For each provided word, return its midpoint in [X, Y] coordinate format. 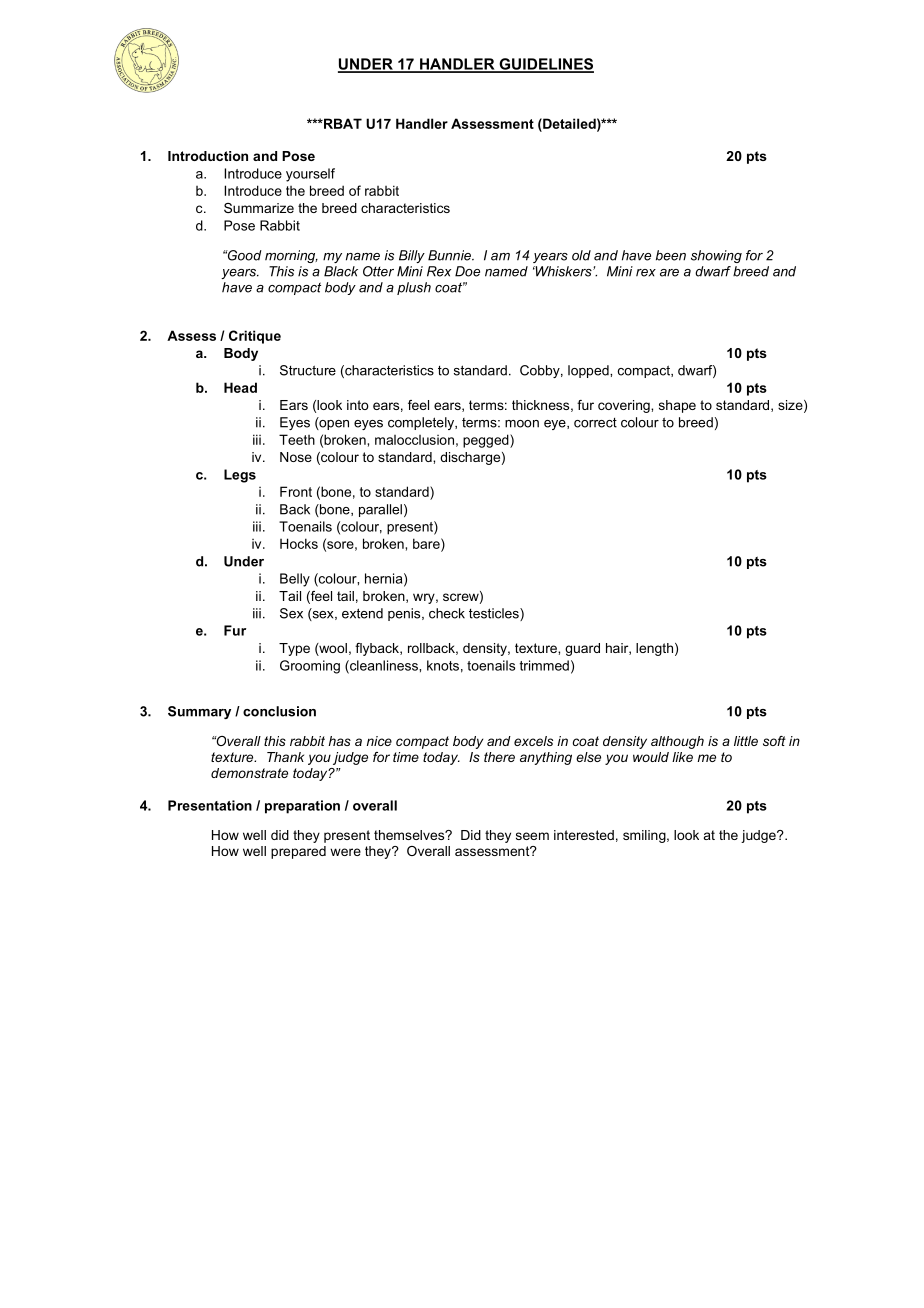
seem [532, 836]
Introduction [208, 156]
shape [677, 406]
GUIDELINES [545, 65]
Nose [296, 457]
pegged [487, 441]
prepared [298, 852]
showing [716, 256]
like [682, 757]
